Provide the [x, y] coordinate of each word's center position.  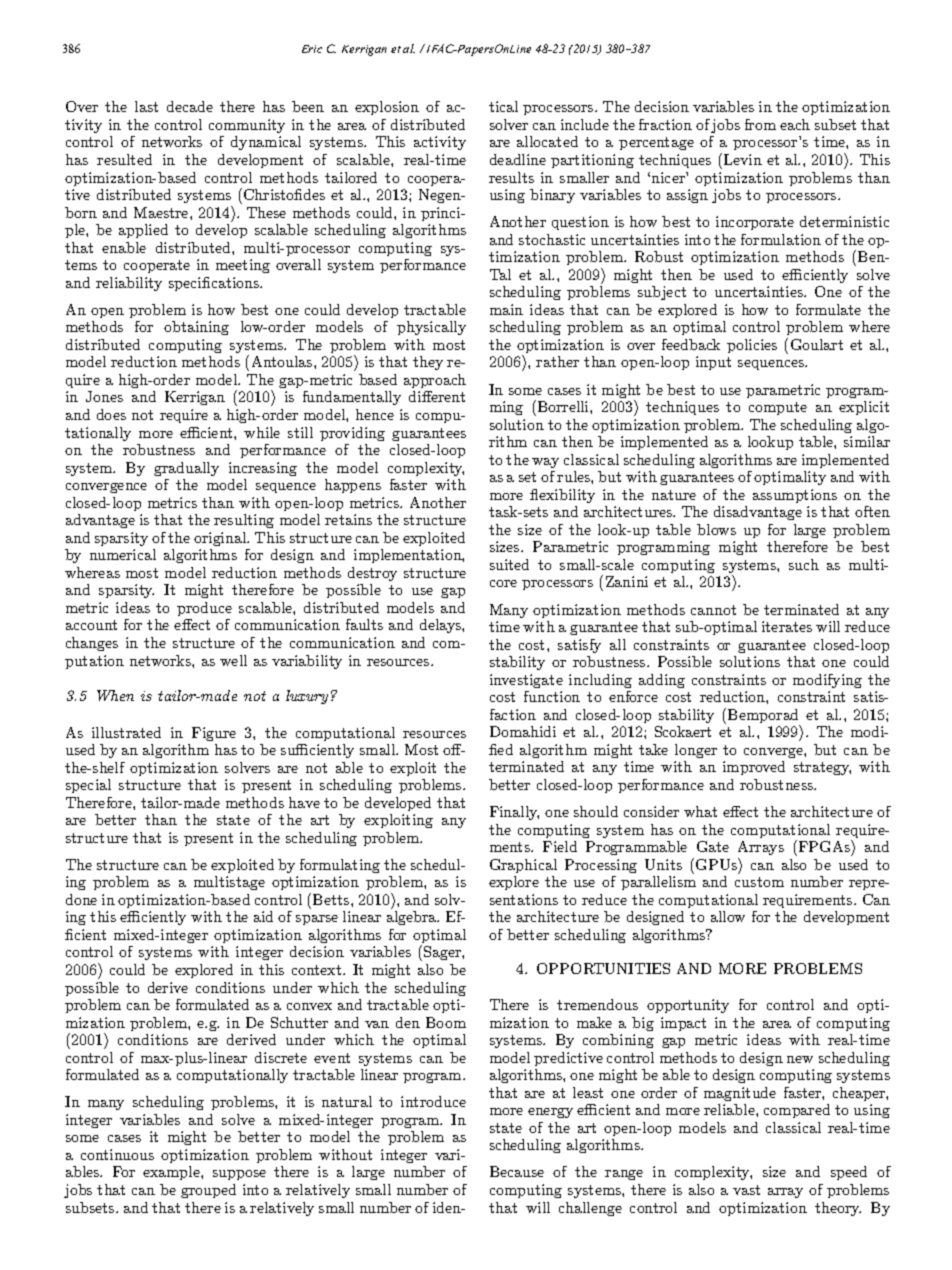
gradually [186, 469]
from [760, 124]
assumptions [795, 496]
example [172, 1173]
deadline [518, 159]
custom [759, 882]
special [88, 786]
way [545, 463]
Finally [514, 813]
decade [190, 106]
